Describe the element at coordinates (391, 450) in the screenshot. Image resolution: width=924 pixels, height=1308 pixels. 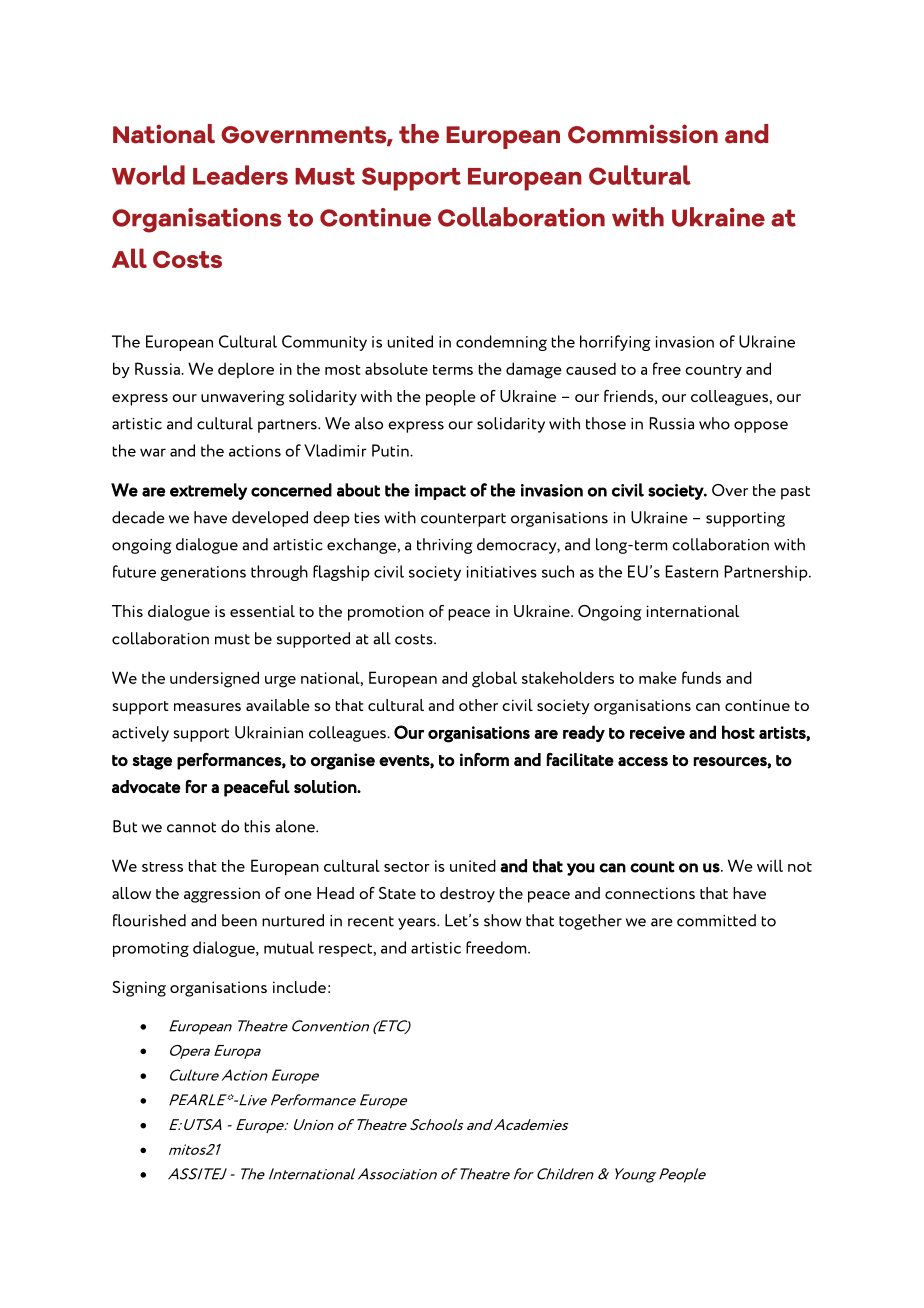
I see `Putin` at that location.
